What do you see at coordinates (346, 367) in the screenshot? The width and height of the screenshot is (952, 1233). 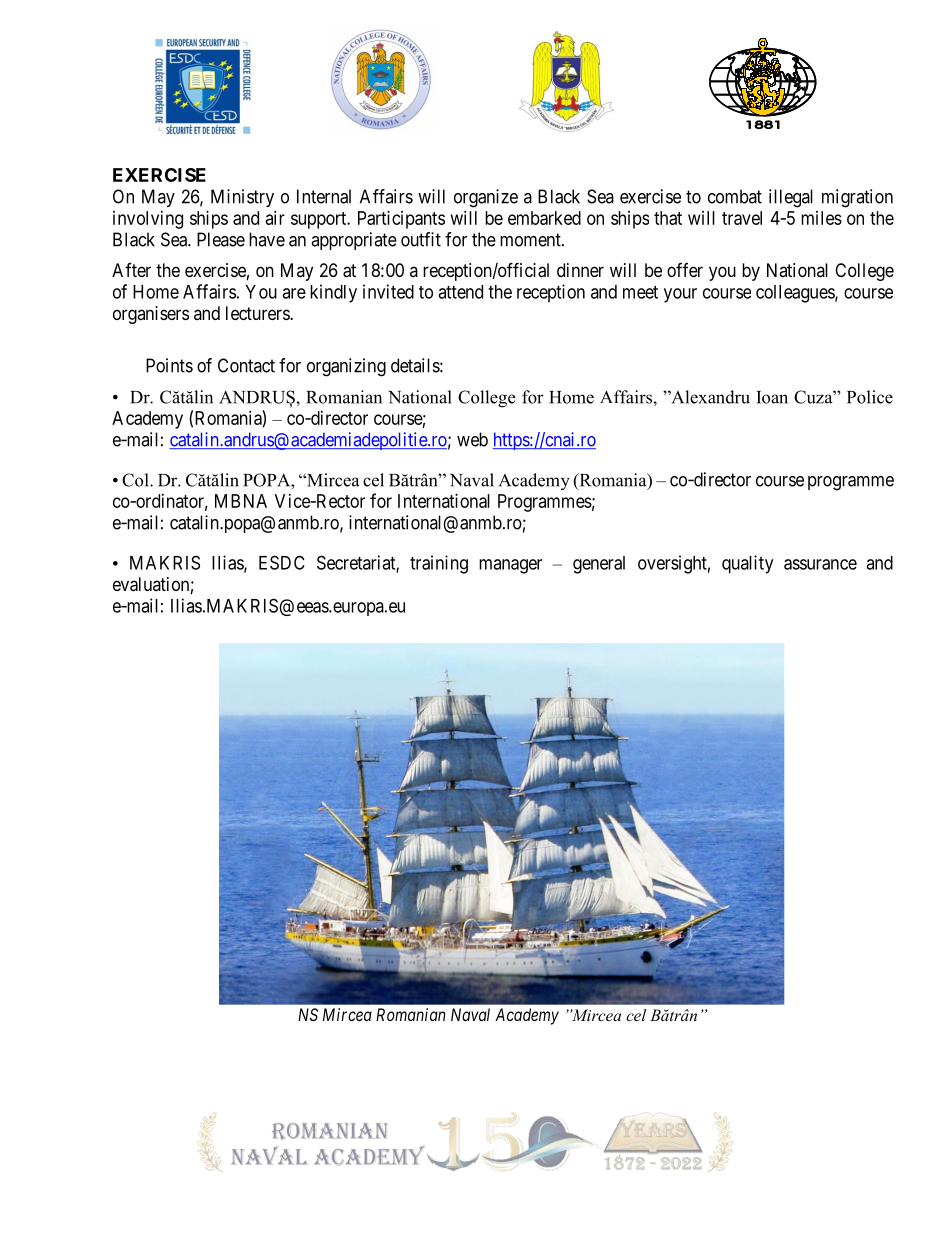 I see `organizing` at bounding box center [346, 367].
